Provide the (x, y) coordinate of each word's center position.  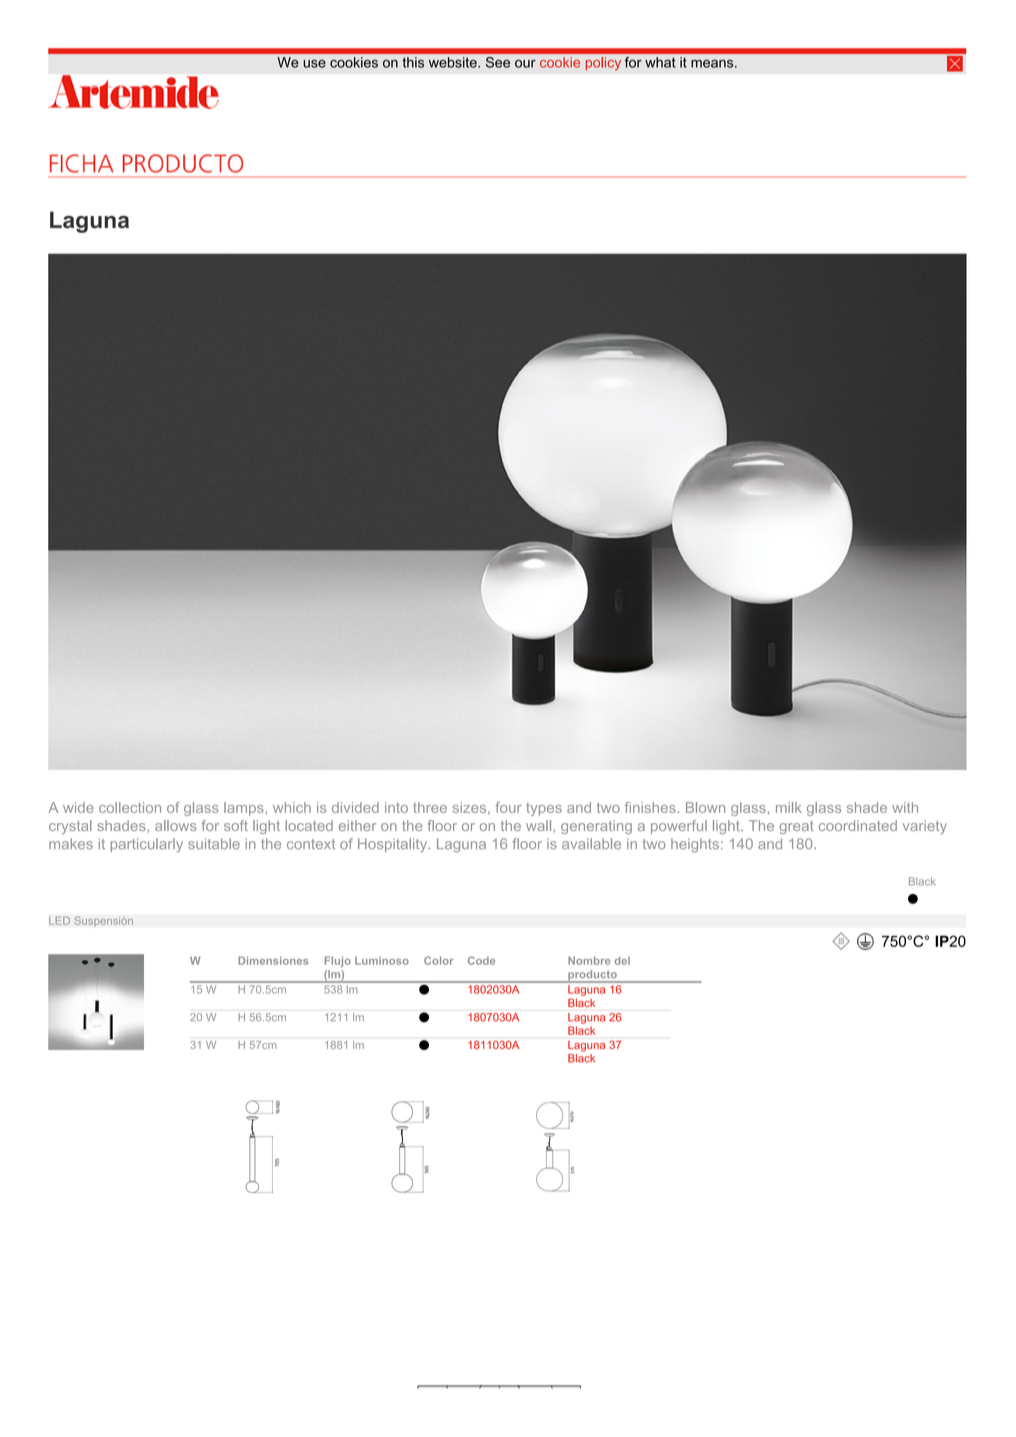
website (454, 62)
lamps (244, 809)
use (314, 64)
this (413, 62)
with (905, 807)
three (430, 807)
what (660, 62)
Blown (705, 807)
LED (59, 920)
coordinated (858, 825)
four (508, 807)
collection (130, 807)
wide (78, 807)
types (544, 809)
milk (789, 807)
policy (603, 64)
